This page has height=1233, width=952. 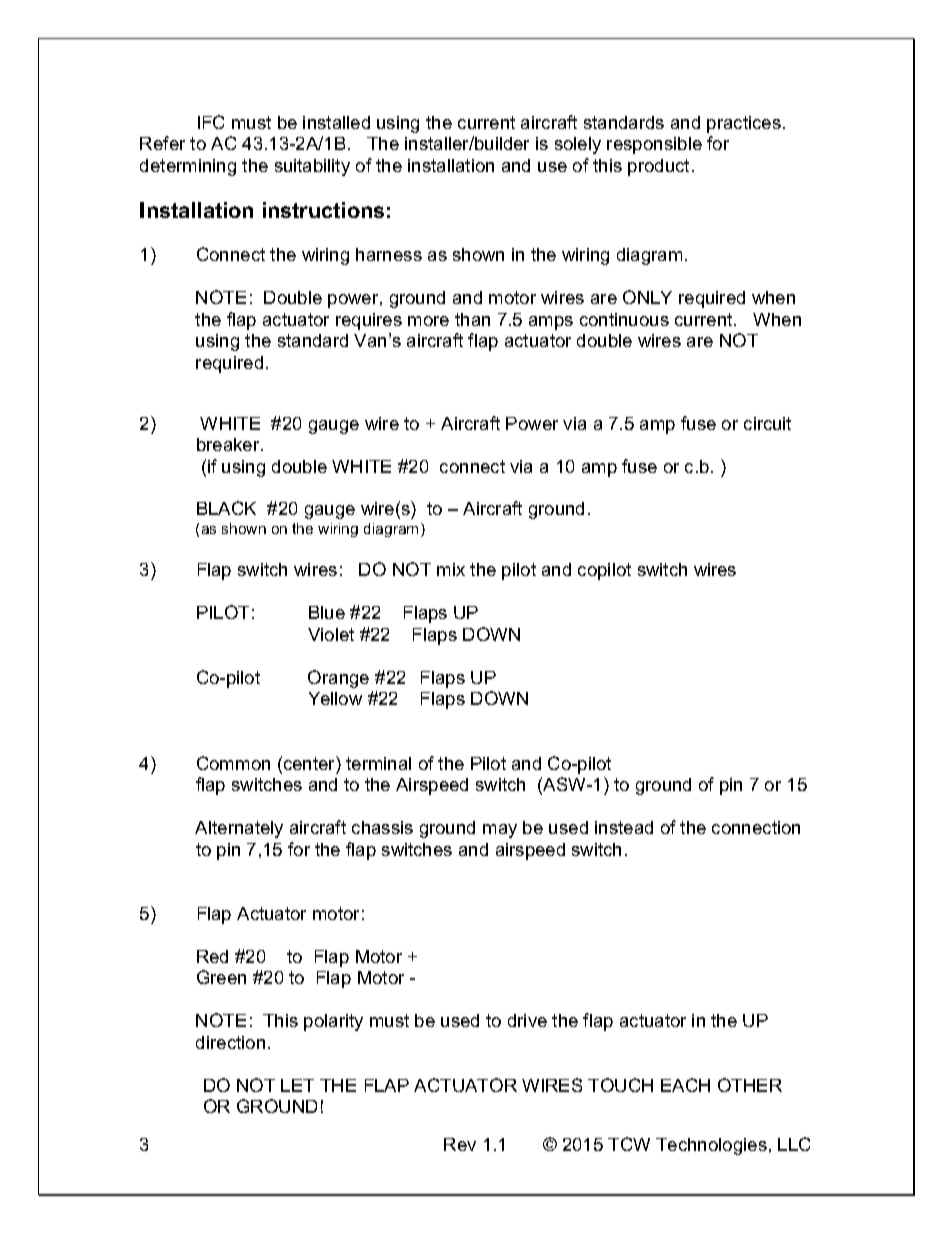 What do you see at coordinates (472, 319) in the page?
I see `than` at bounding box center [472, 319].
